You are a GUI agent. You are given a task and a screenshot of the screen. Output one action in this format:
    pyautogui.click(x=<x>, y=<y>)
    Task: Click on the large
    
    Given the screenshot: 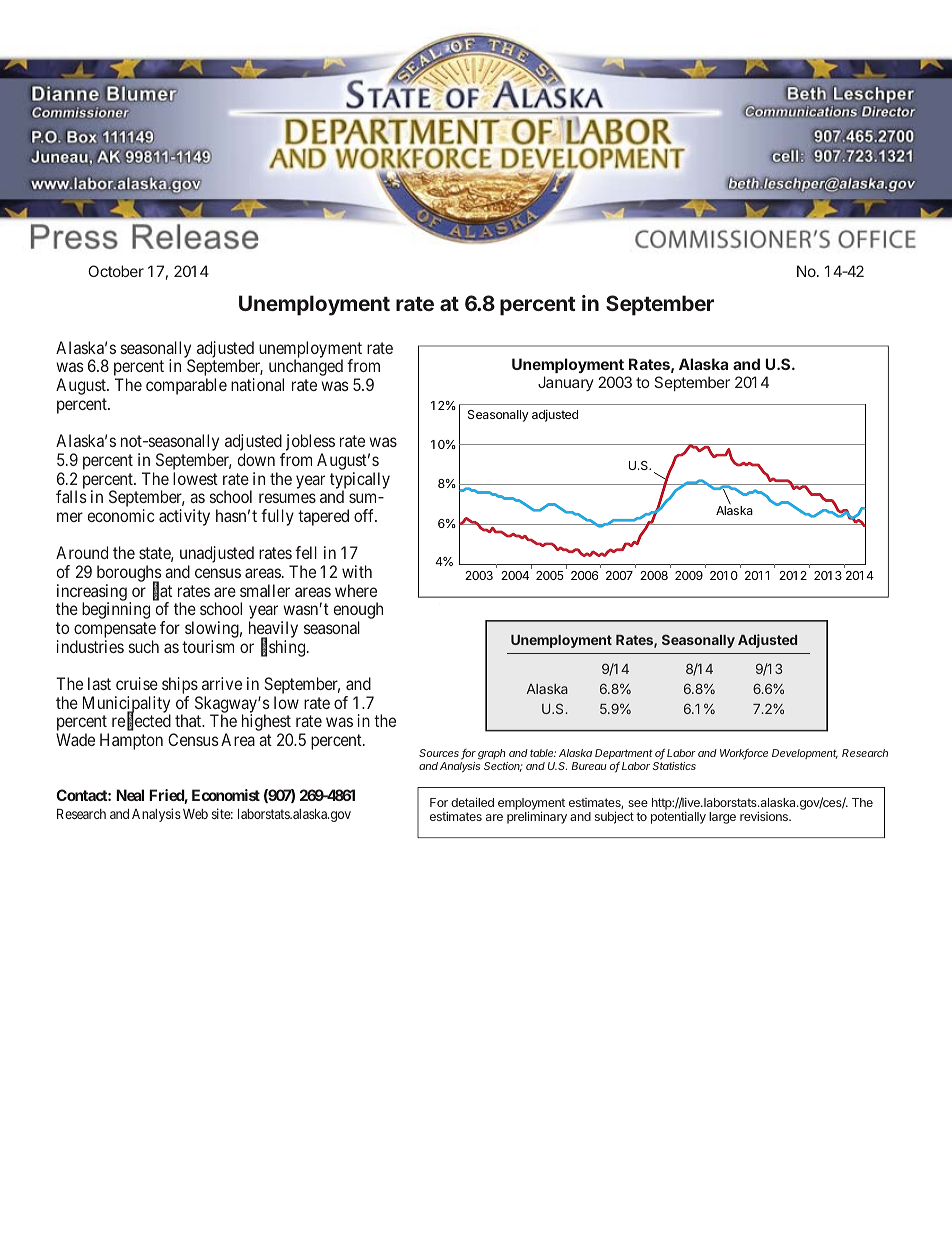 What is the action you would take?
    pyautogui.click(x=722, y=818)
